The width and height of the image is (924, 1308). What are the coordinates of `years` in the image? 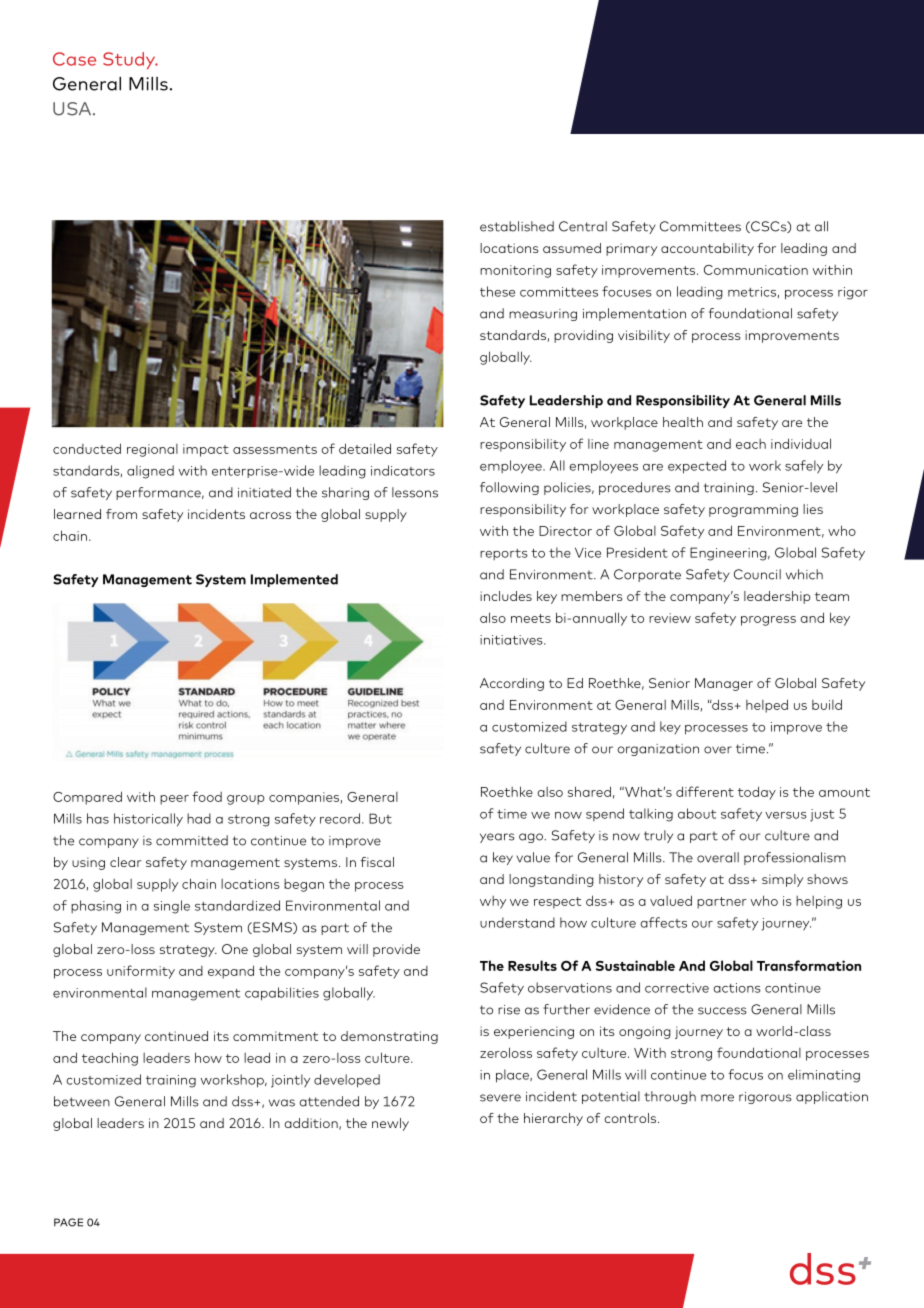 It's located at (497, 838).
